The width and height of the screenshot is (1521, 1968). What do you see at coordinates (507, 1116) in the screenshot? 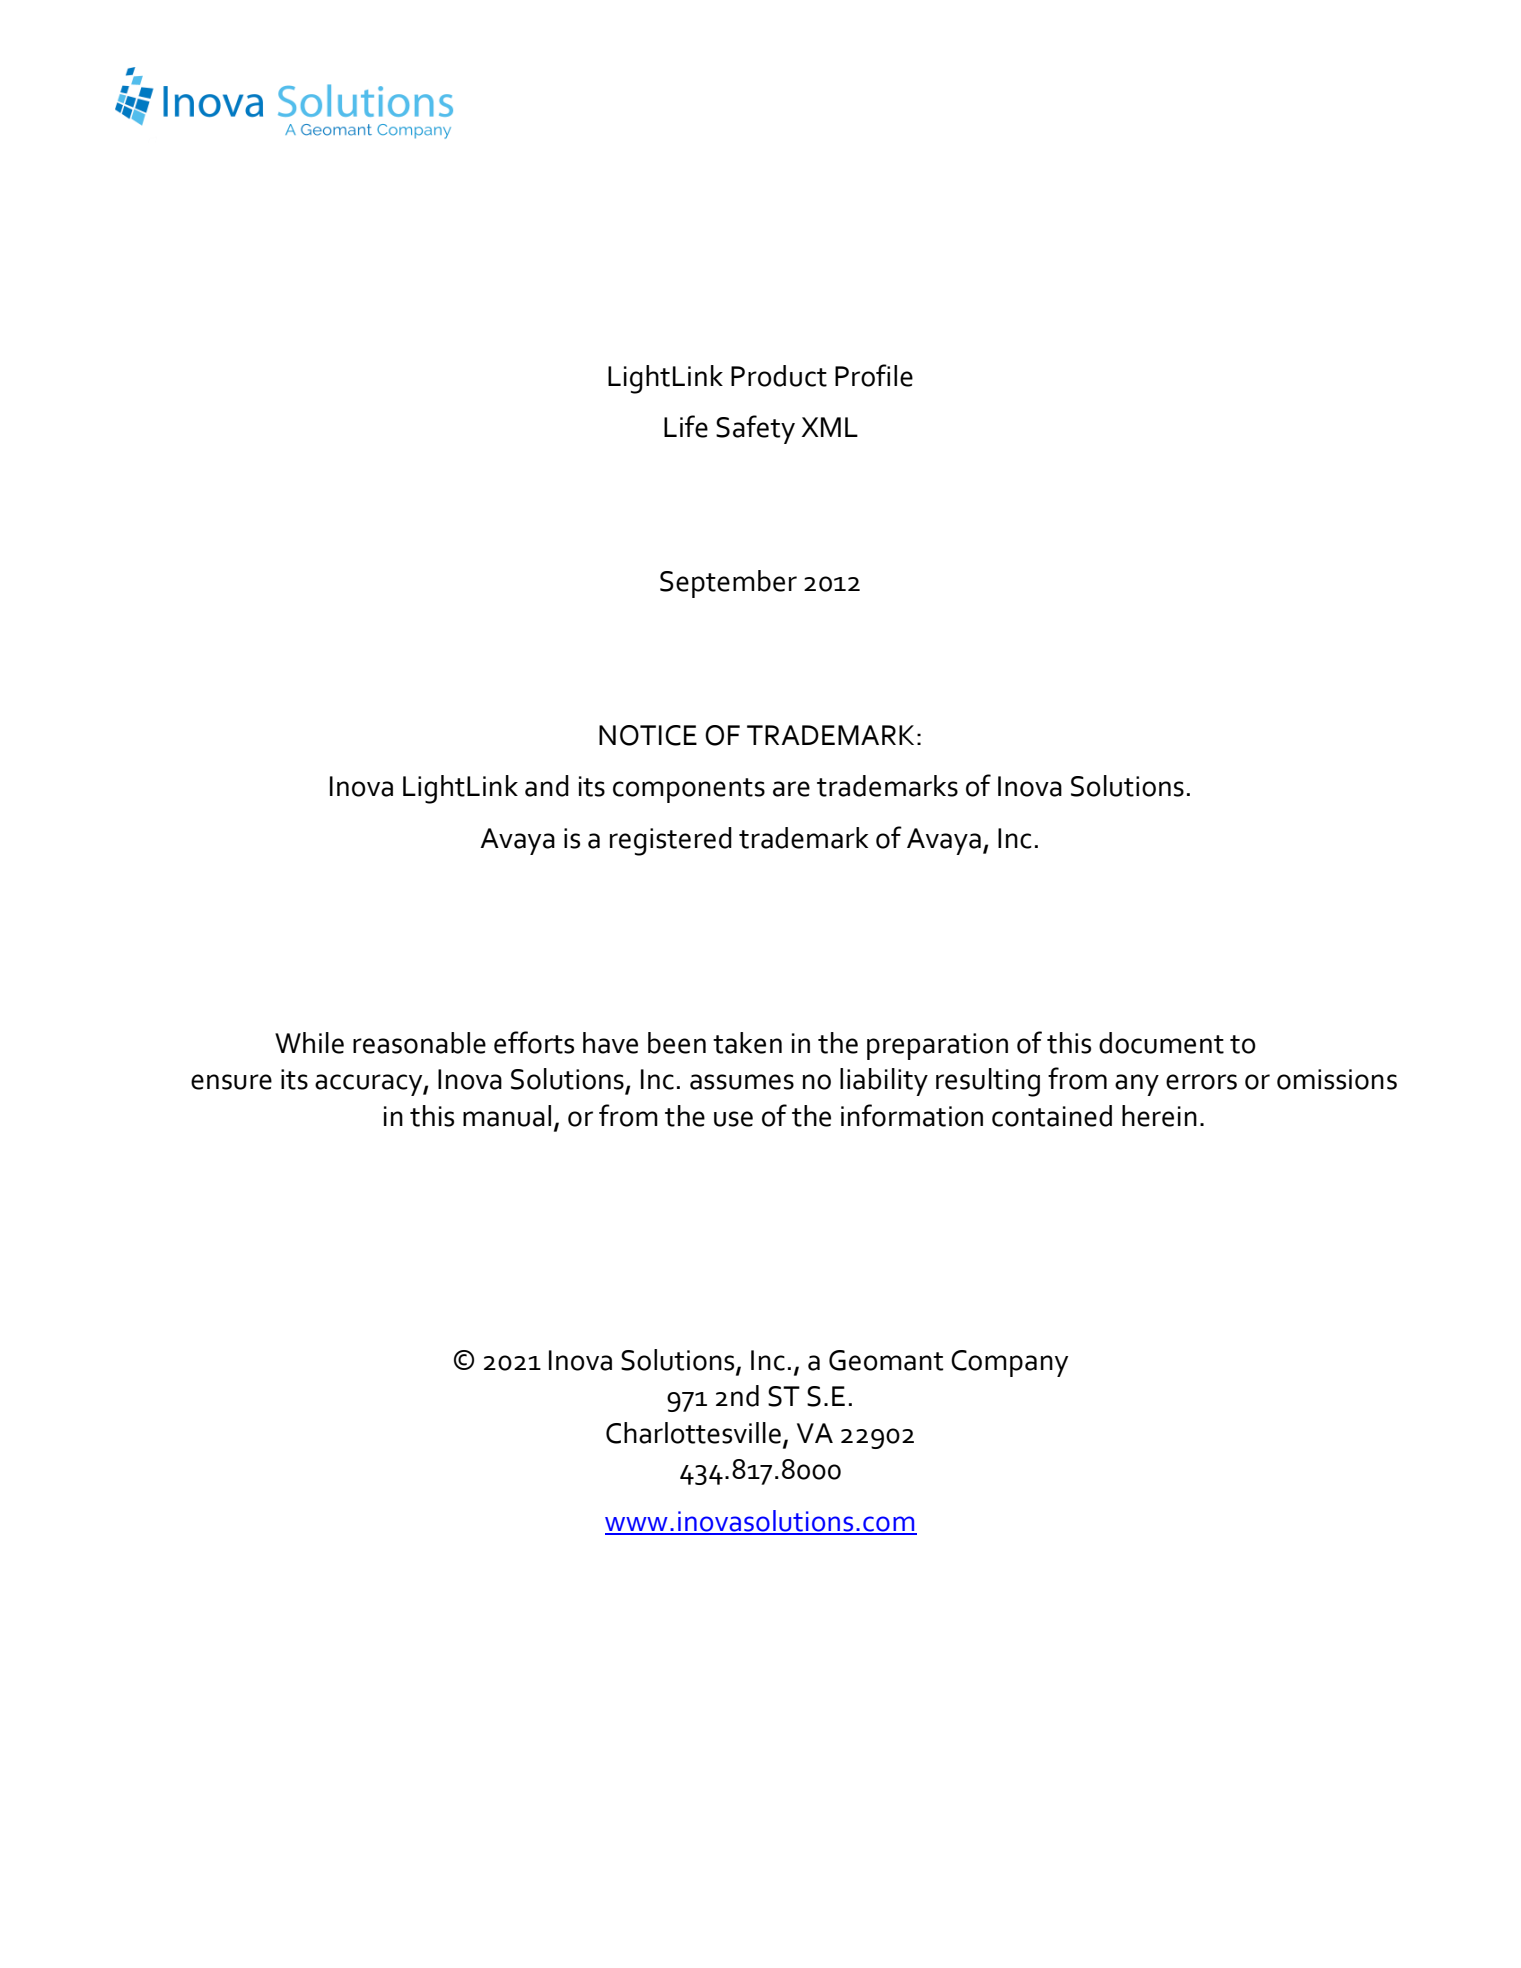
I see `manual` at bounding box center [507, 1116].
